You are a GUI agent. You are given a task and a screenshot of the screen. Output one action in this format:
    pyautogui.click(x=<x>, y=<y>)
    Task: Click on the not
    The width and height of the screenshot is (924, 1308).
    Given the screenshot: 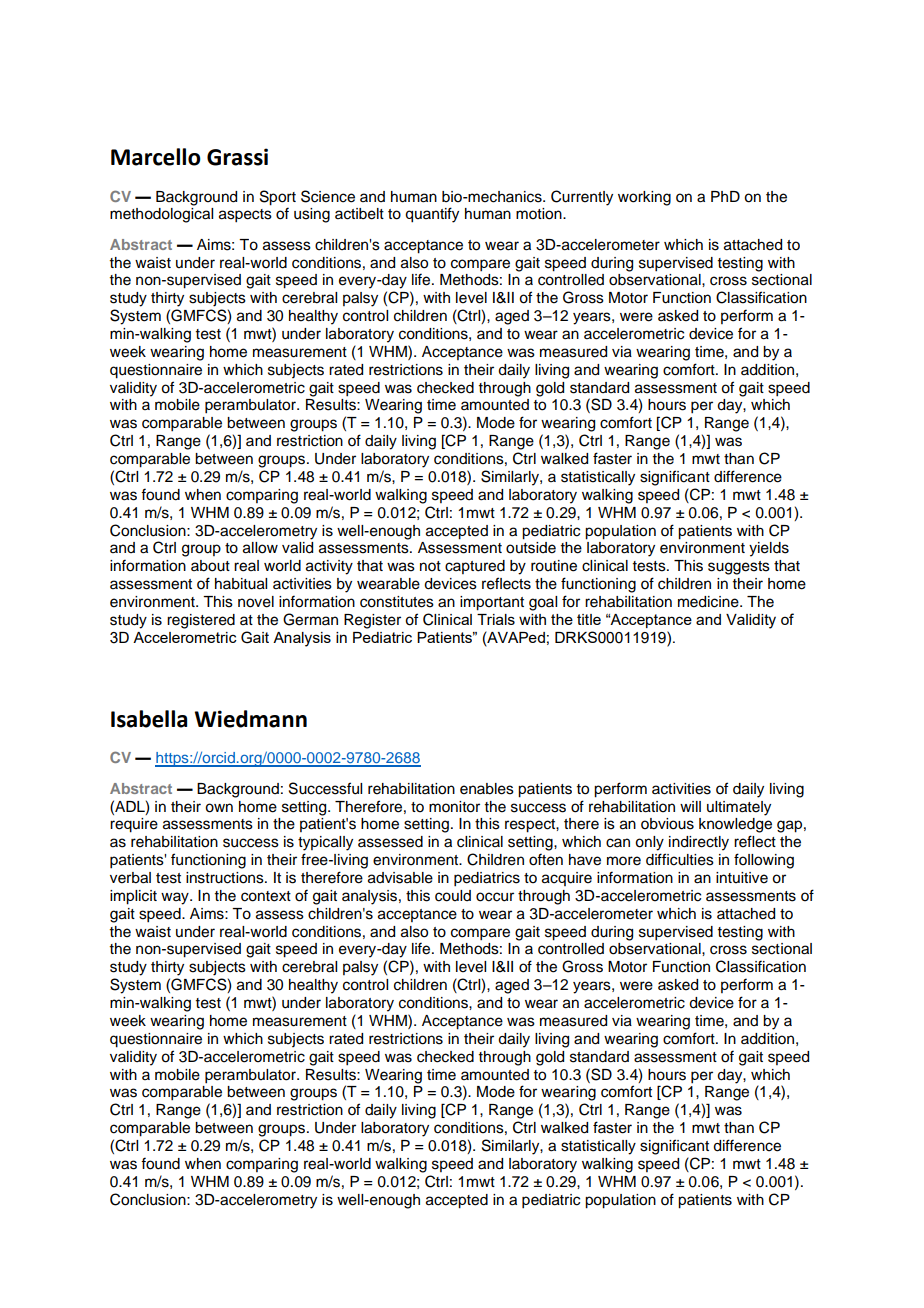 What is the action you would take?
    pyautogui.click(x=430, y=566)
